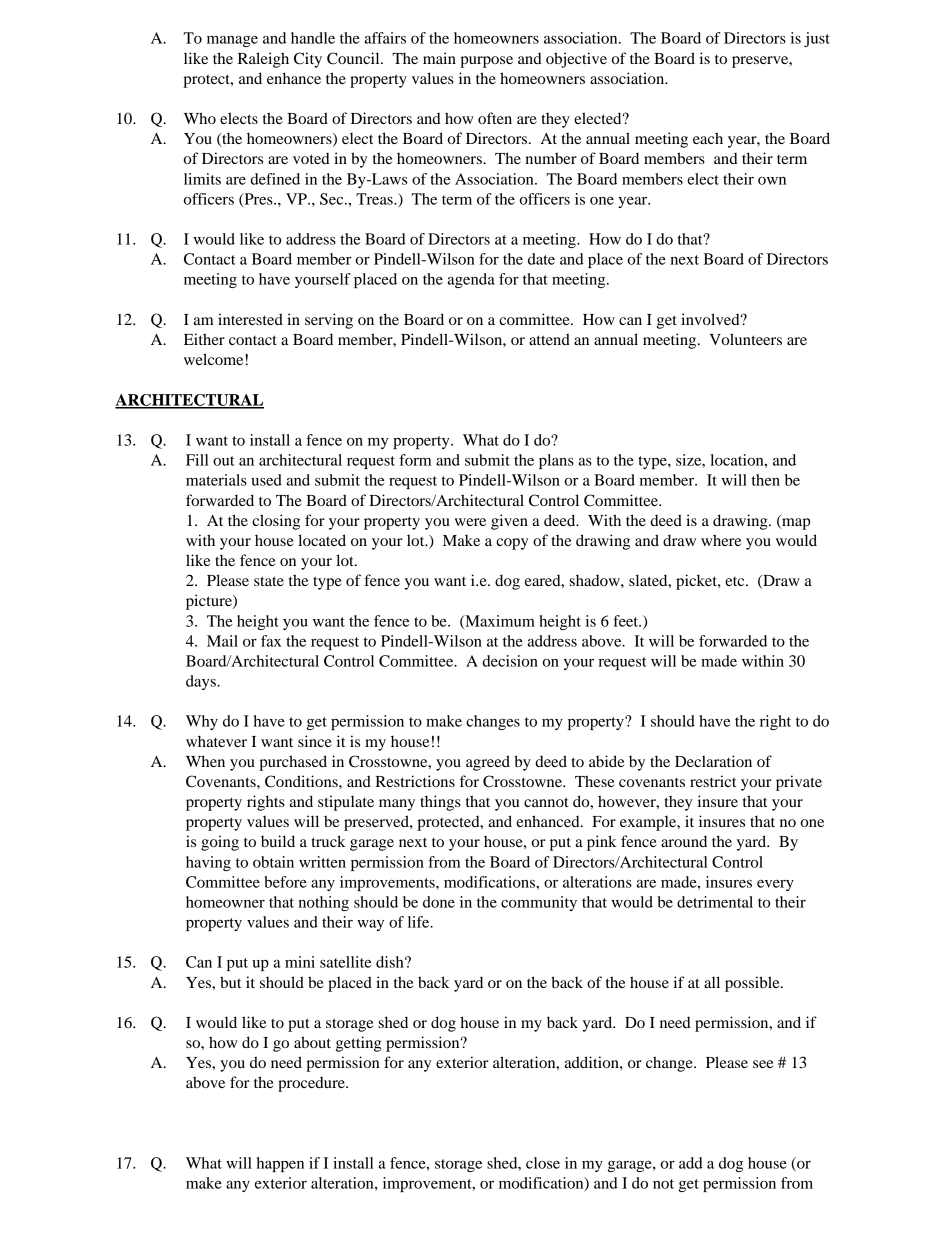 The width and height of the screenshot is (952, 1233). What do you see at coordinates (708, 138) in the screenshot?
I see `each` at bounding box center [708, 138].
